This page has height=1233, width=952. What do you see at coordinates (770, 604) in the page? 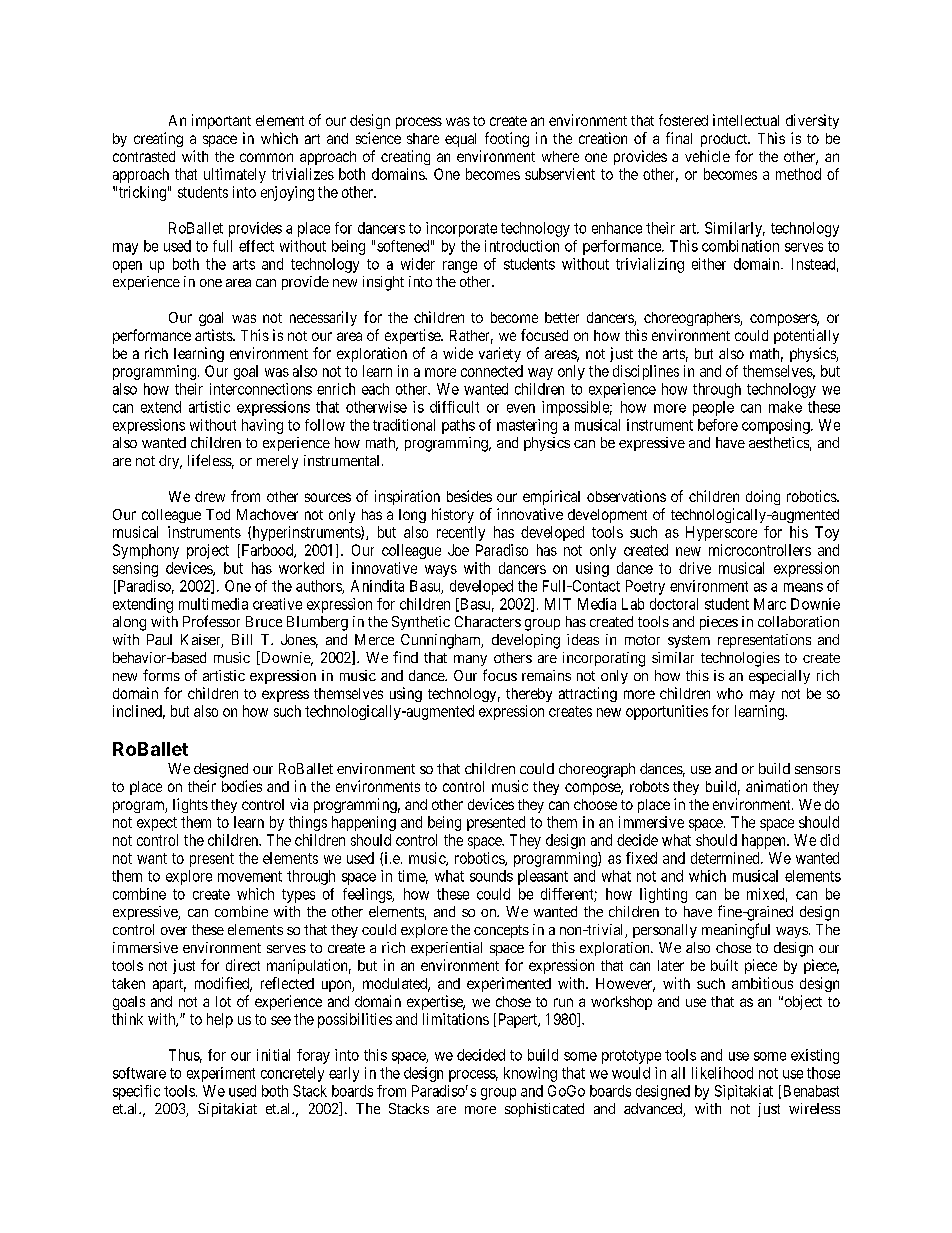
I see `Marc` at bounding box center [770, 604].
